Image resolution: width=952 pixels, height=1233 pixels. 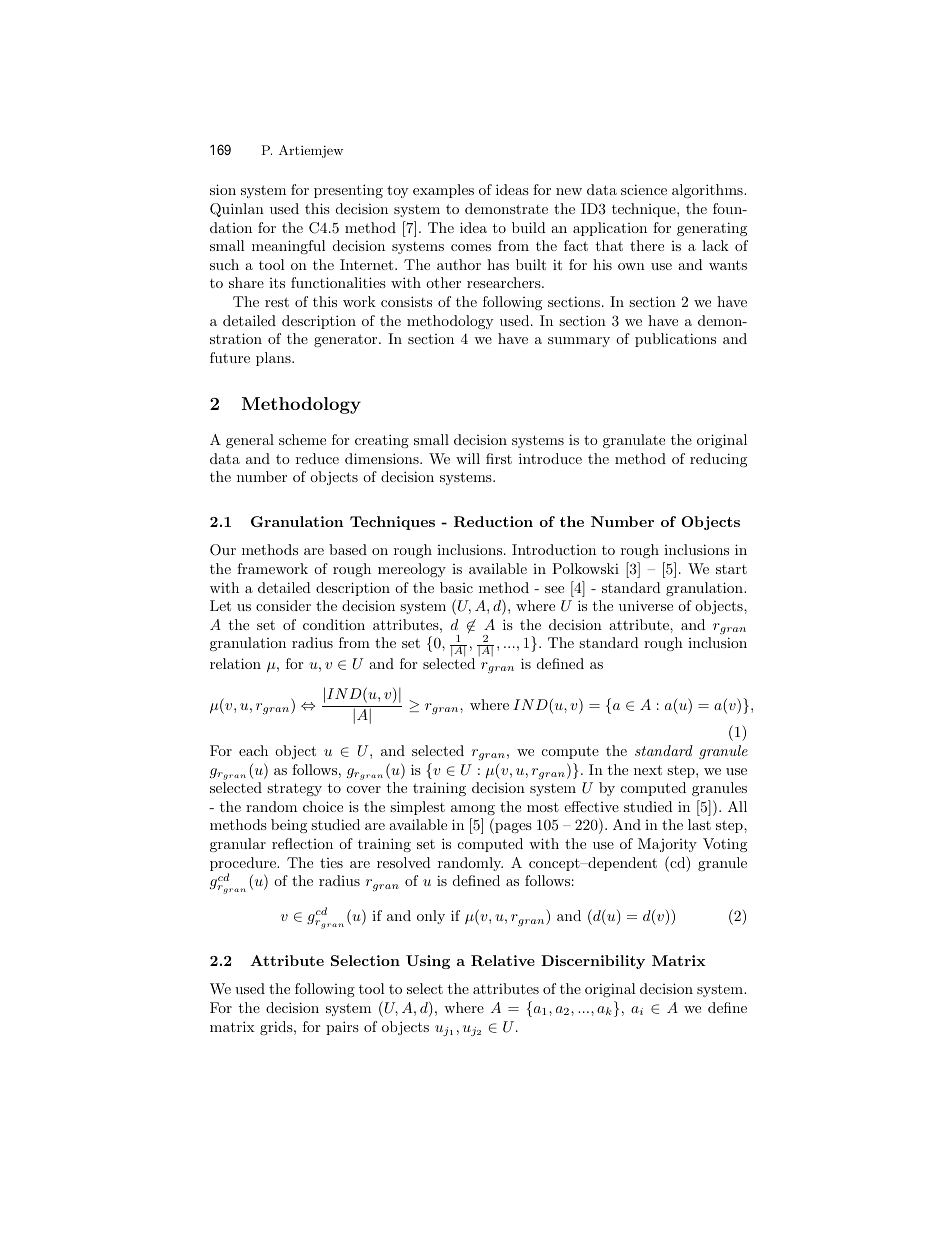 I want to click on each, so click(x=253, y=750).
